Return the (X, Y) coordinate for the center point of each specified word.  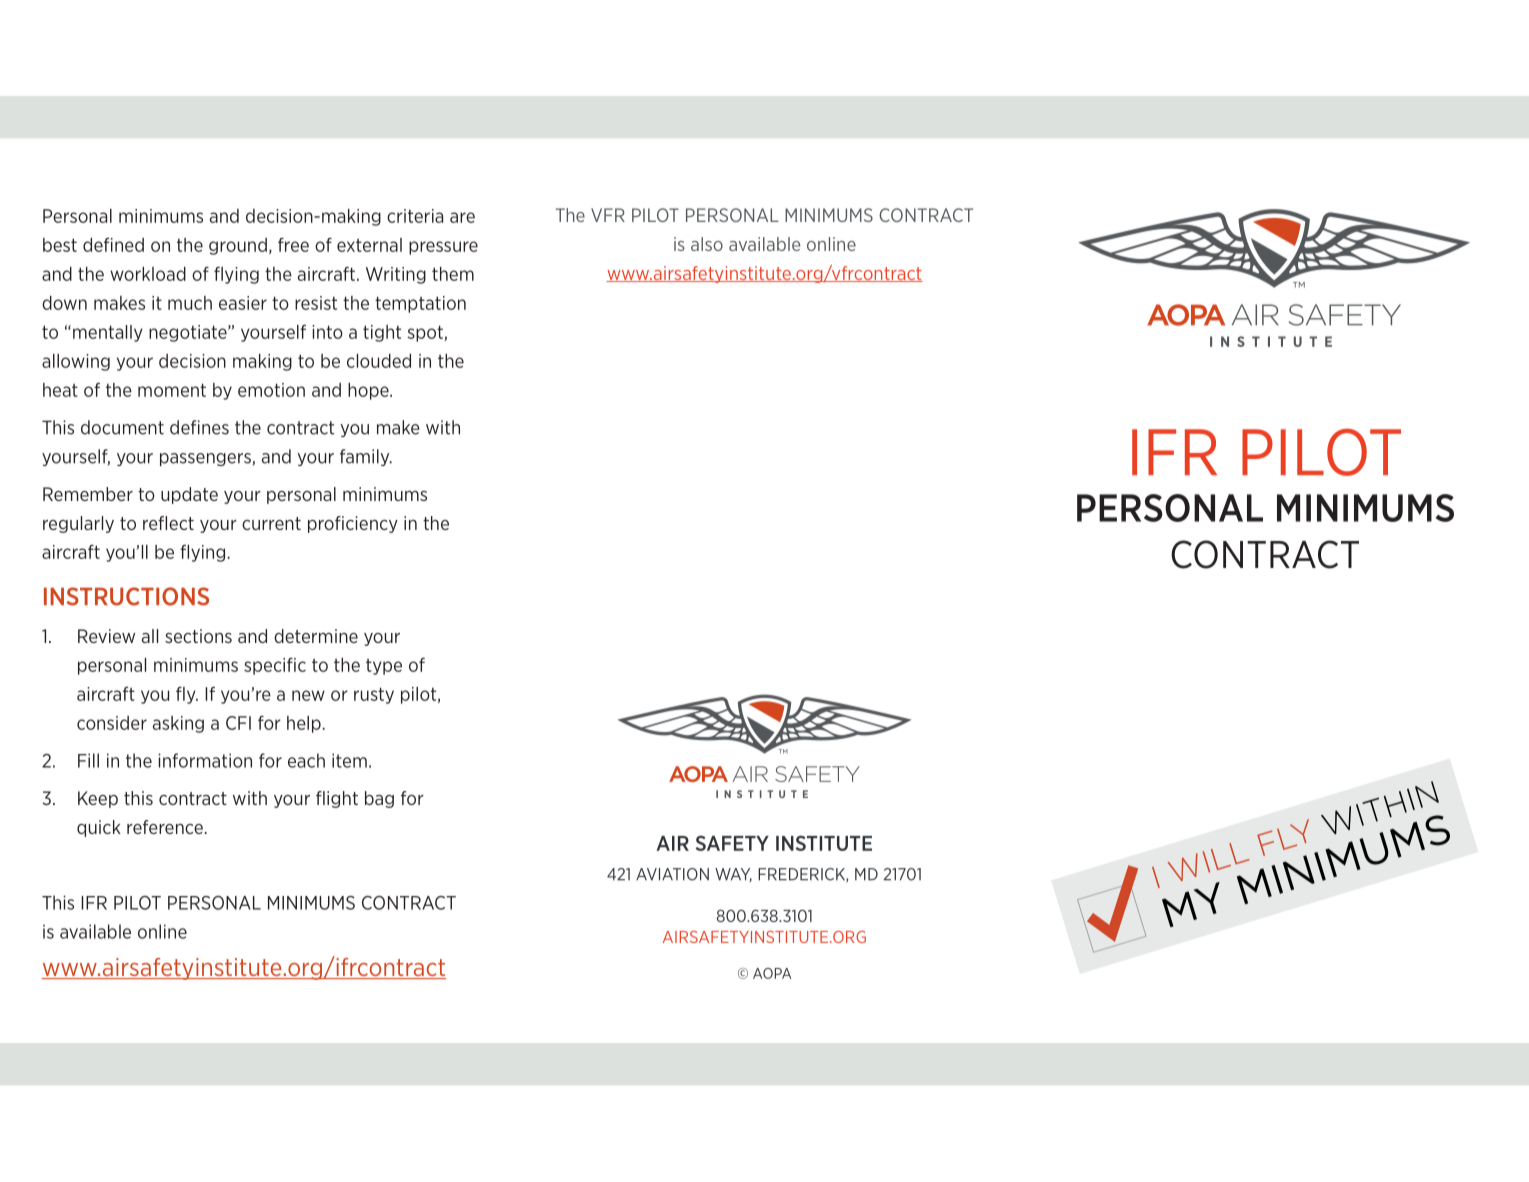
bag (379, 799)
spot (426, 333)
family (366, 457)
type (384, 667)
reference (165, 827)
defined (113, 245)
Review (106, 636)
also (707, 244)
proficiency (353, 524)
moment (172, 390)
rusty (374, 695)
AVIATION (672, 874)
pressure (443, 248)
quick (99, 828)
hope (369, 391)
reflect (168, 523)
